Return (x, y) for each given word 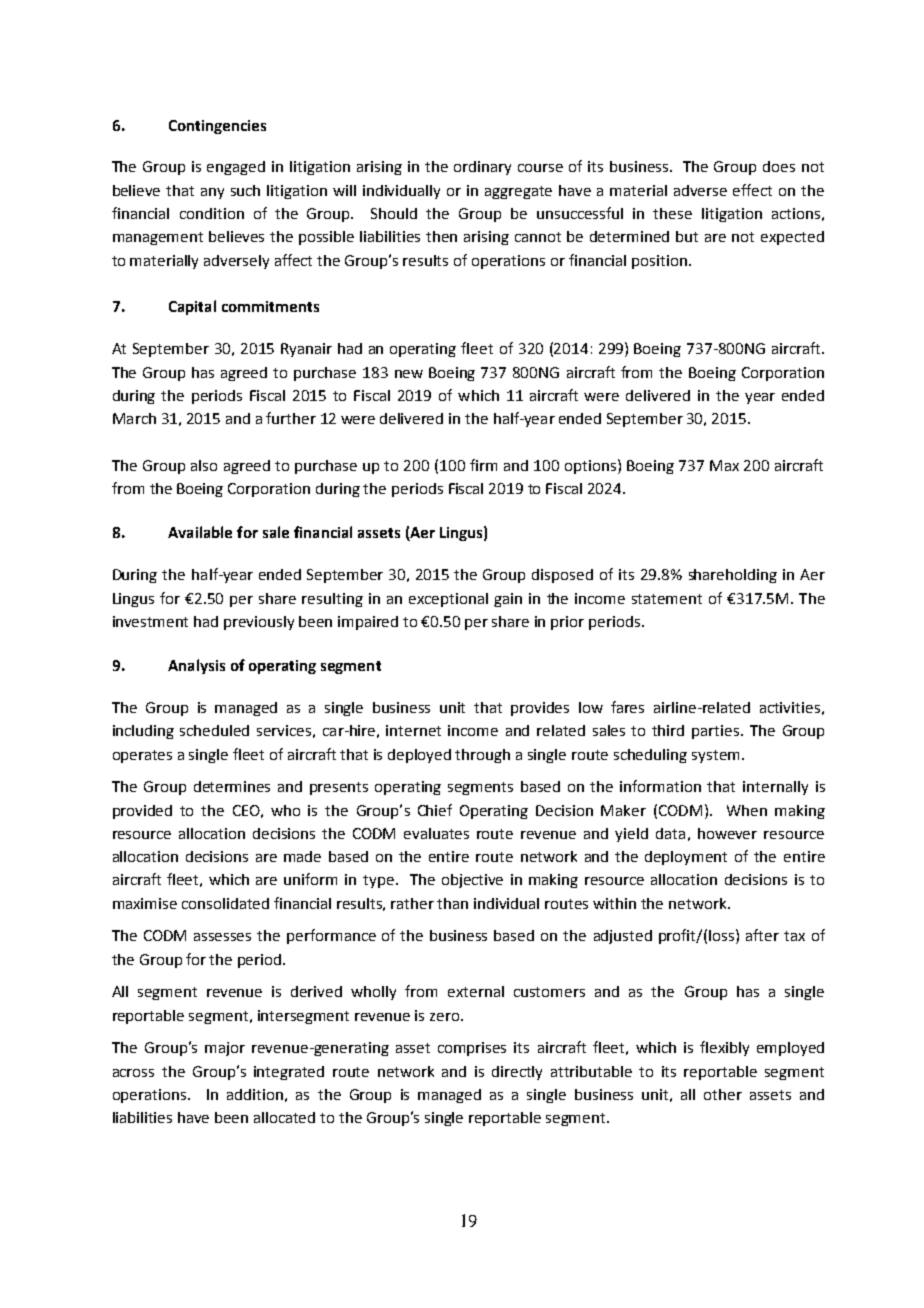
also (204, 465)
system (715, 756)
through (482, 756)
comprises (472, 1049)
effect (752, 190)
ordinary (482, 168)
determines (232, 786)
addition (255, 1094)
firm (483, 465)
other (723, 1094)
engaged (236, 168)
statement (667, 599)
